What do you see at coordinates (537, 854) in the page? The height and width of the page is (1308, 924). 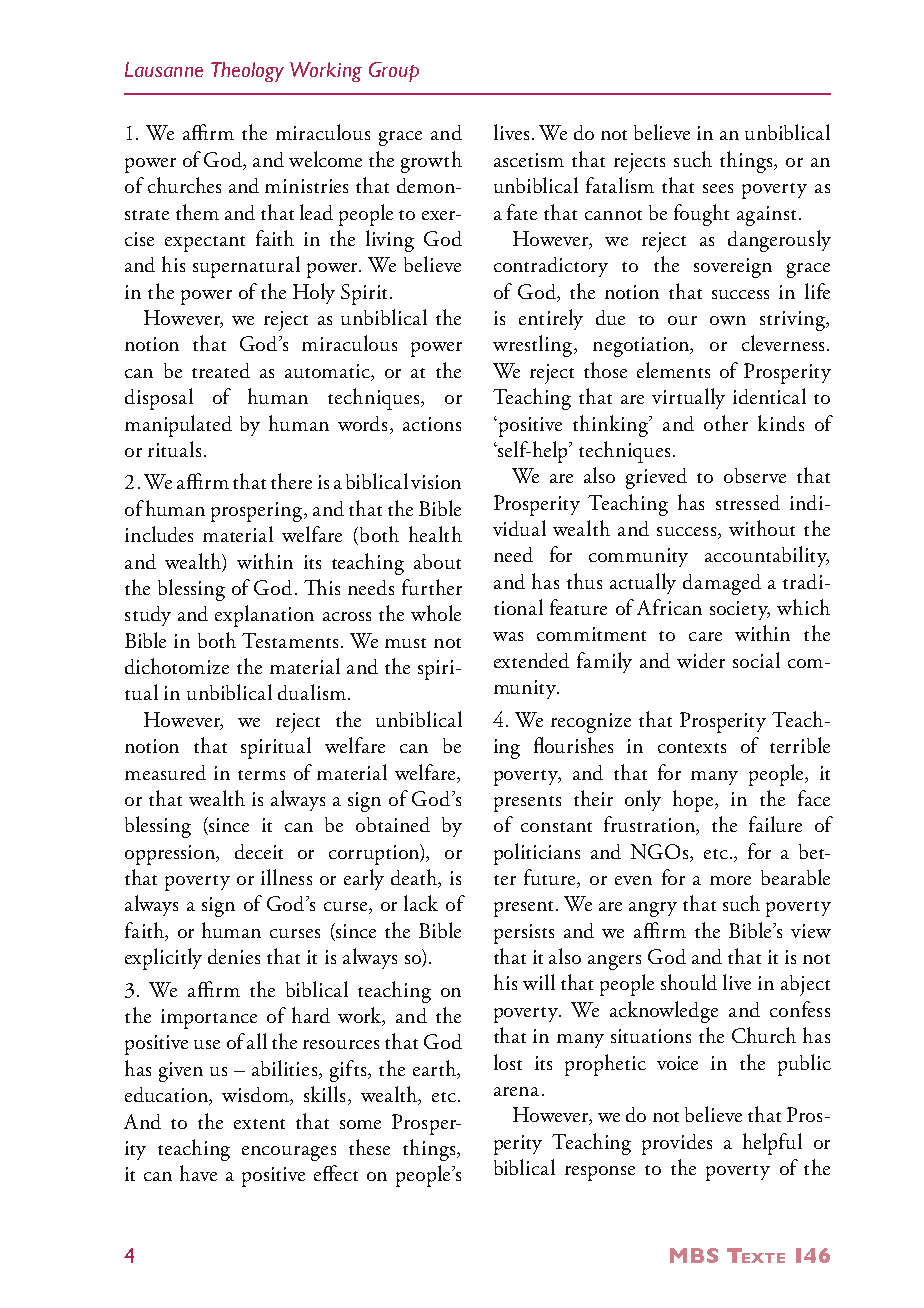 I see `politicians` at bounding box center [537, 854].
